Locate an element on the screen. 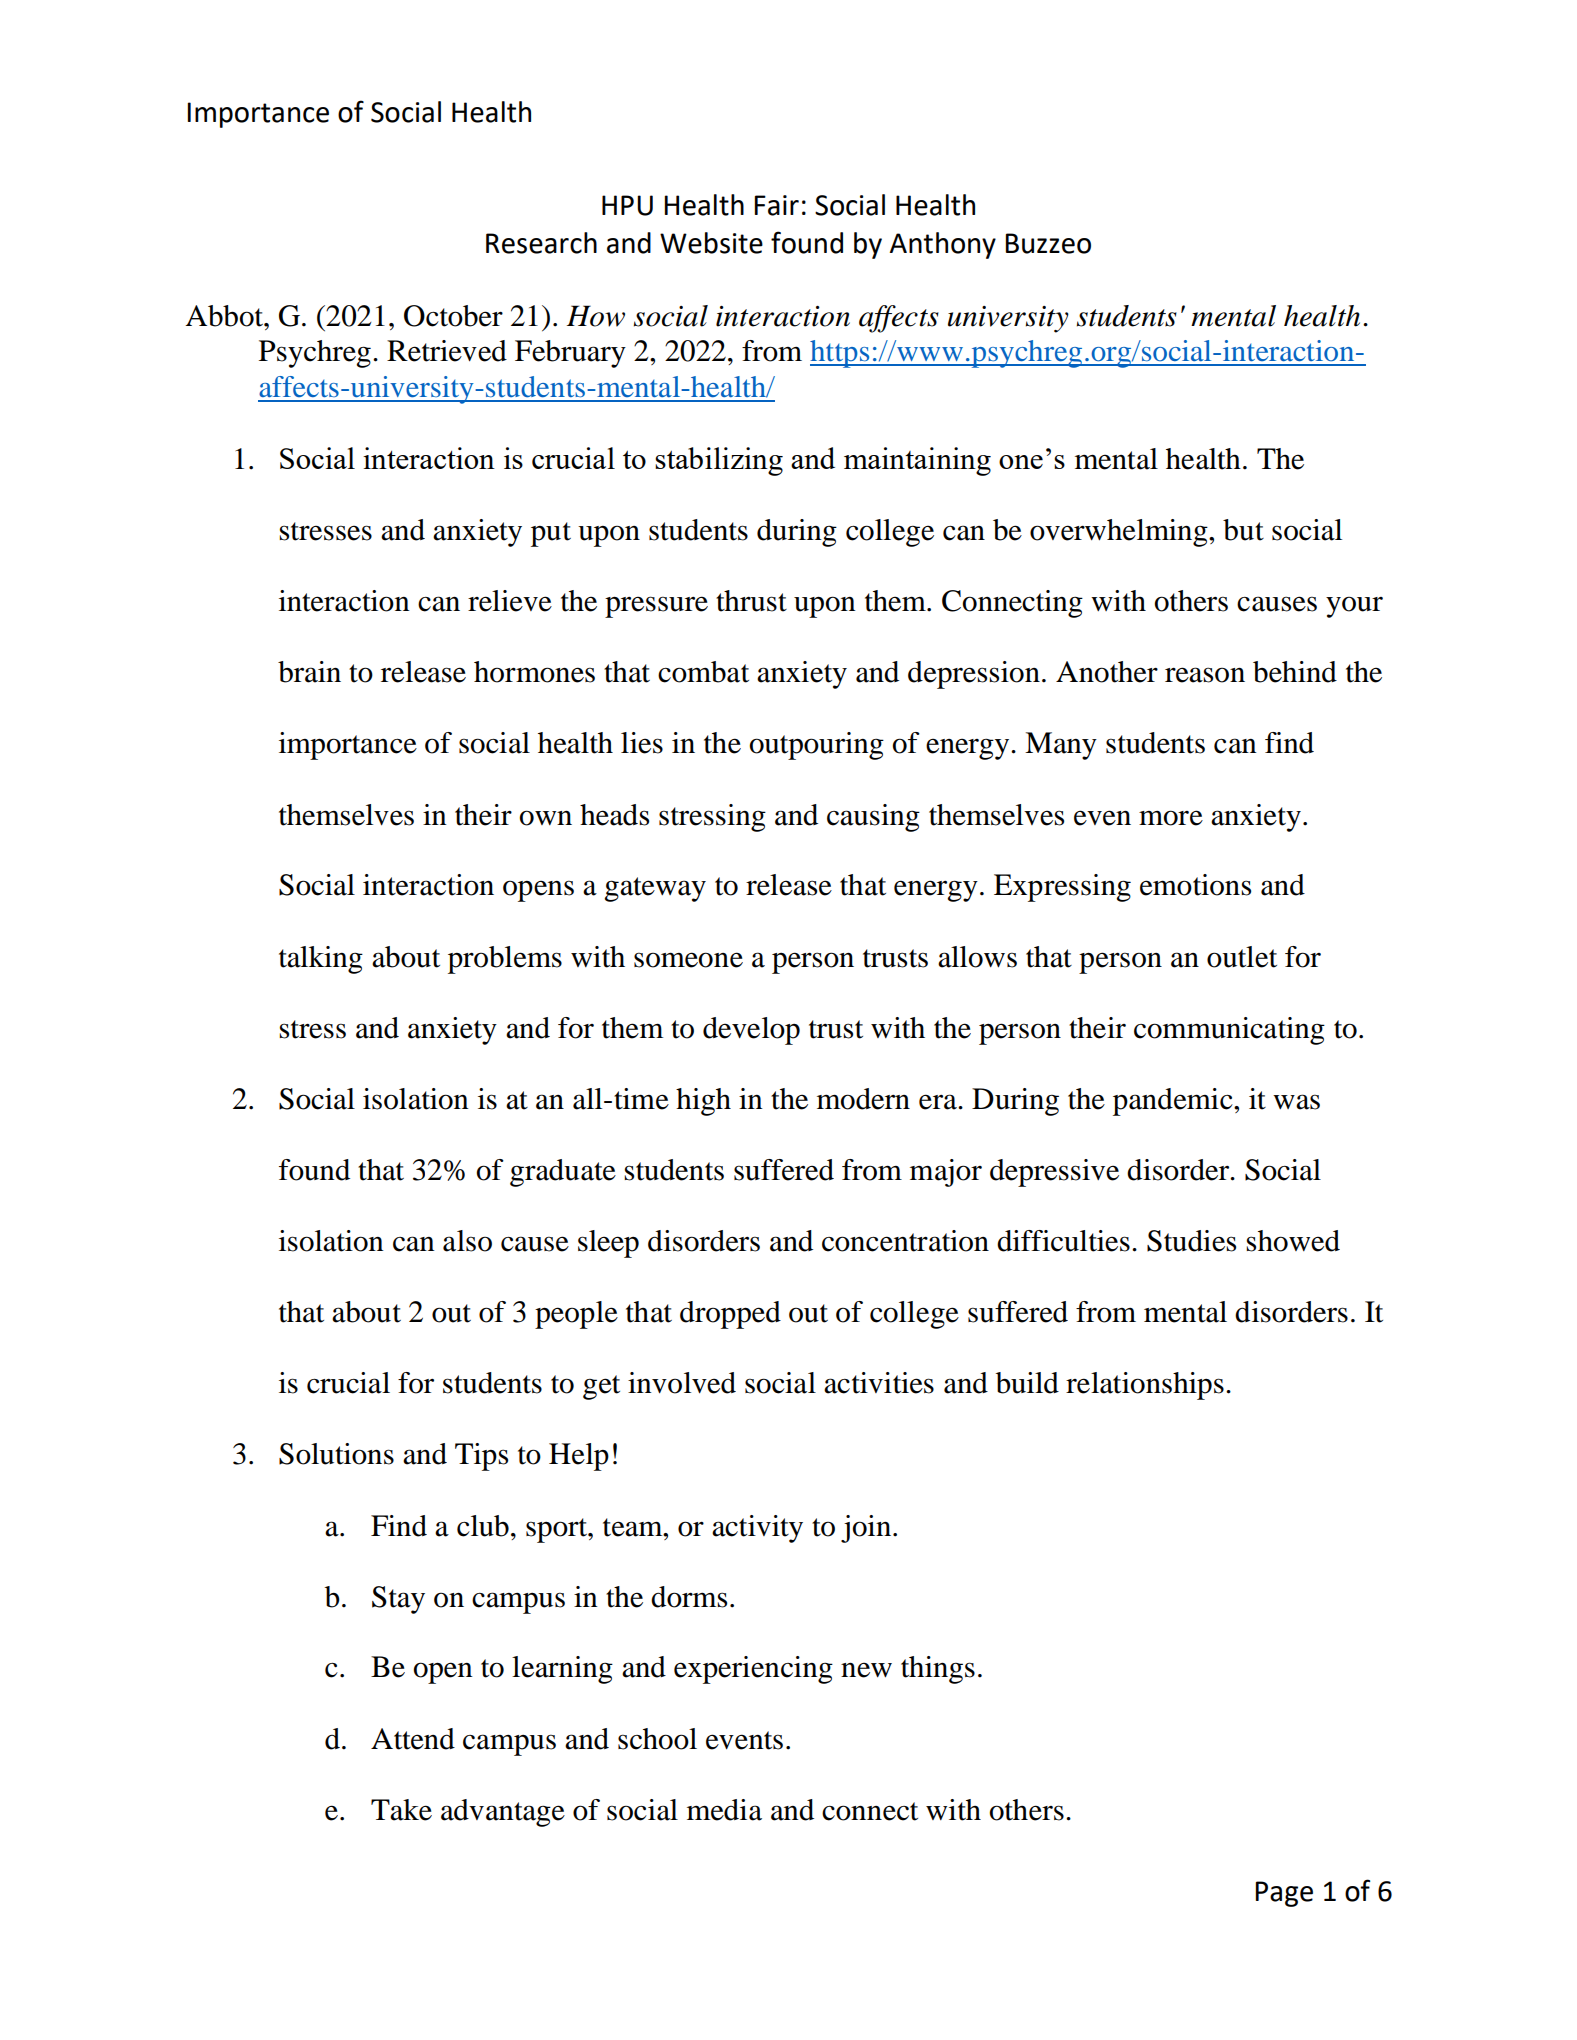 This screenshot has height=2040, width=1577. communicating is located at coordinates (1229, 1031).
